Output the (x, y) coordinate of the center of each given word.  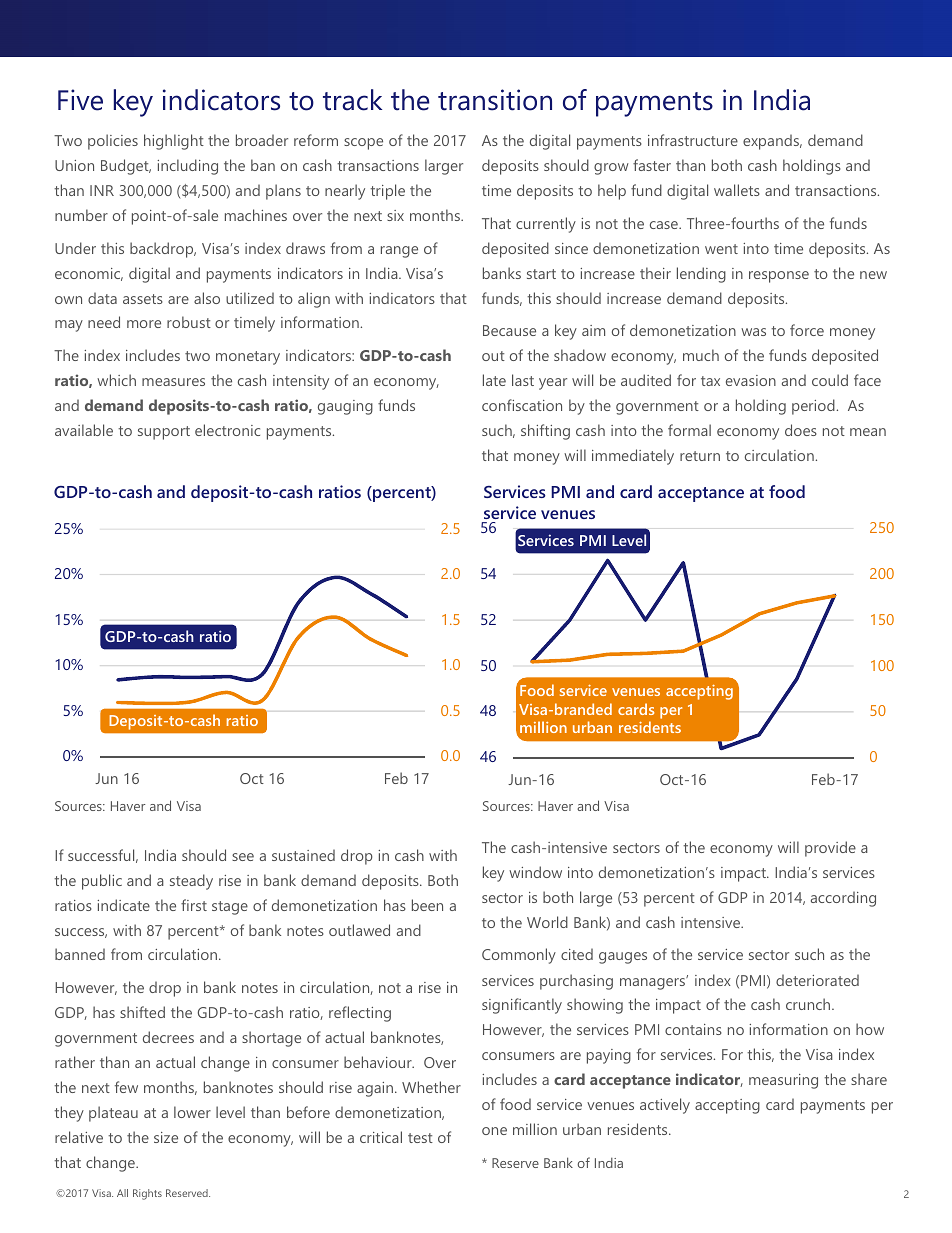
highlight (174, 142)
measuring (783, 1081)
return (700, 456)
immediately (633, 457)
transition (495, 100)
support (164, 433)
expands (772, 142)
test (420, 1138)
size (166, 1137)
